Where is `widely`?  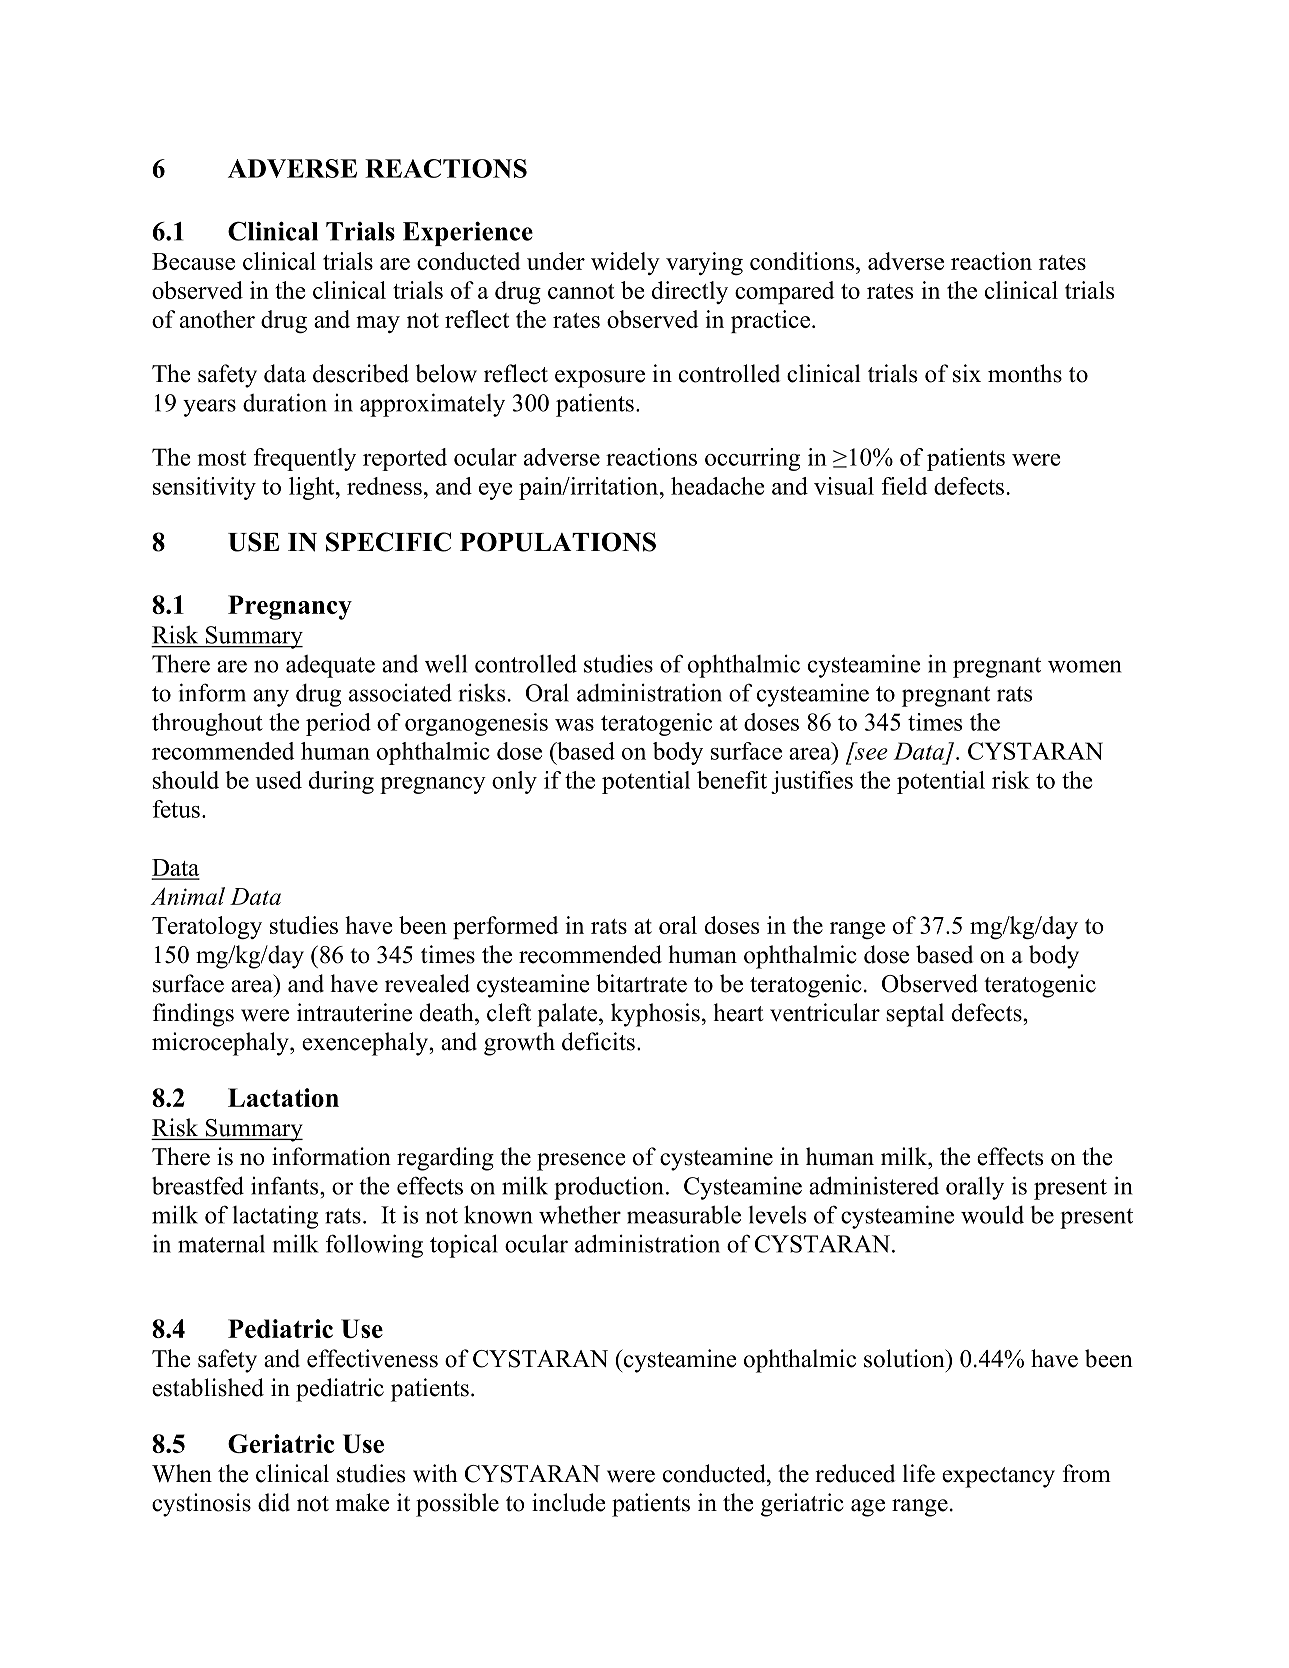 widely is located at coordinates (625, 263).
